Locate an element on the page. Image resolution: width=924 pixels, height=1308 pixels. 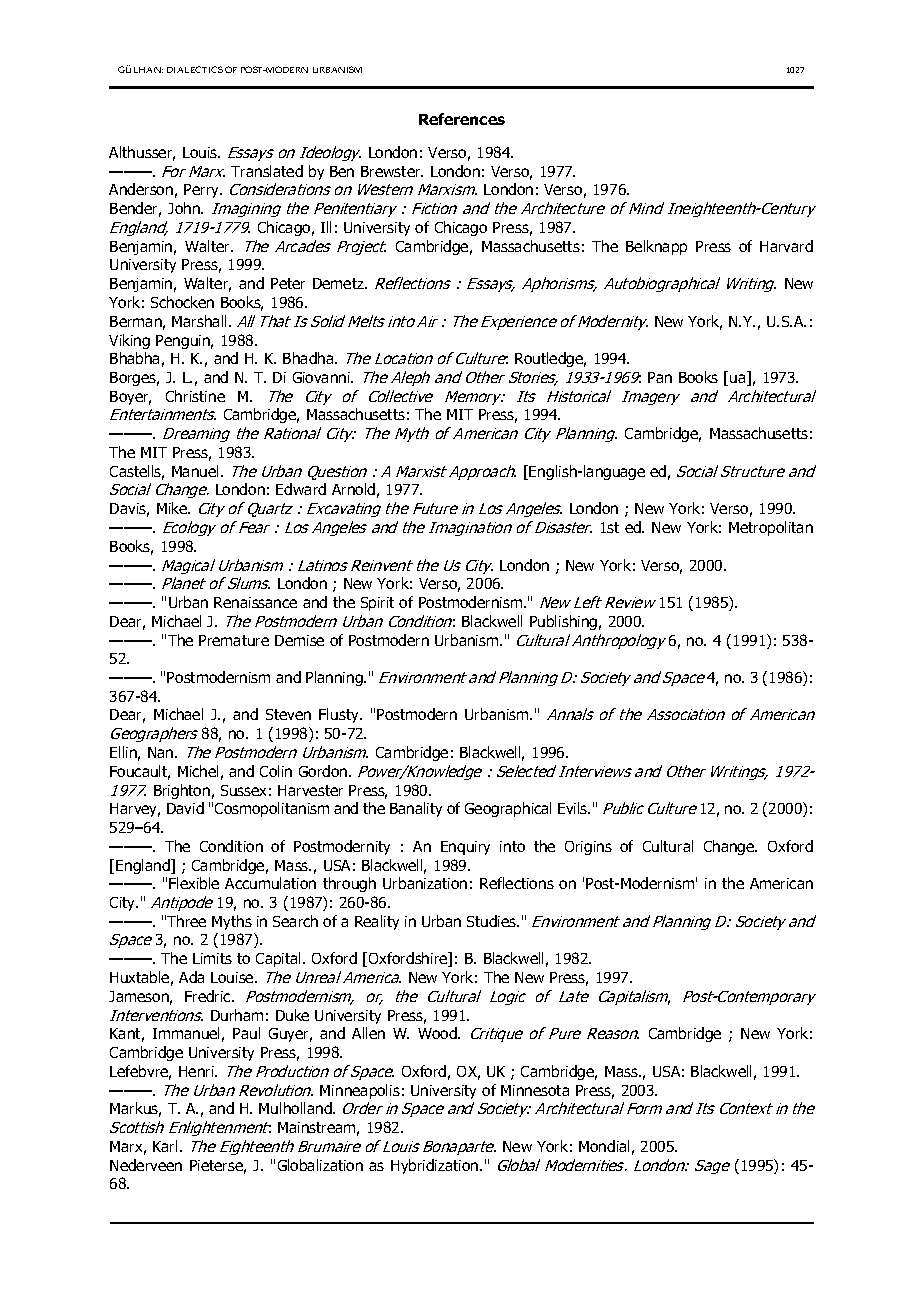
Minnesota is located at coordinates (535, 1090).
